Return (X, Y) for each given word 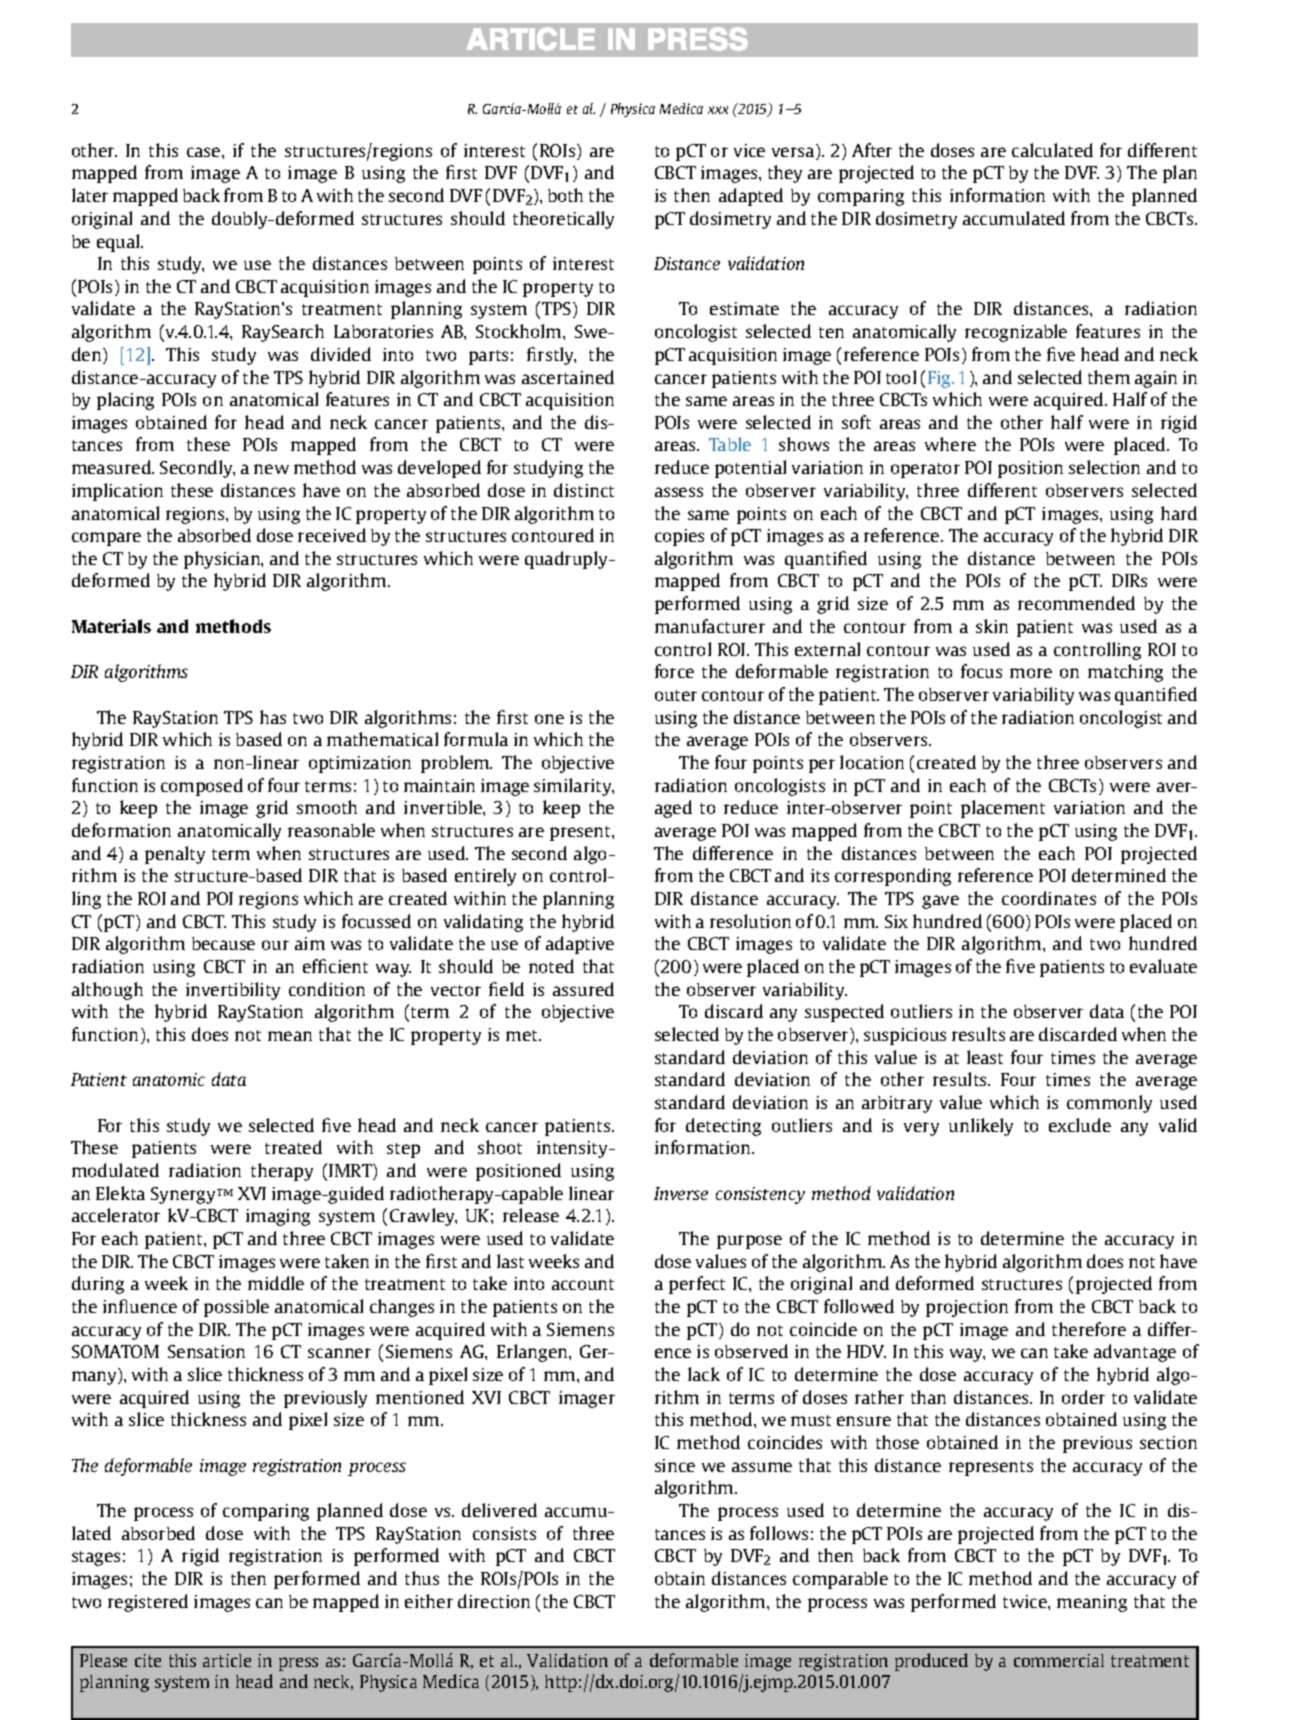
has (273, 717)
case (205, 152)
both (565, 195)
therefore (1089, 1329)
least (985, 1057)
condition (327, 989)
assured (583, 989)
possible (236, 1308)
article (227, 1660)
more (1031, 673)
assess (679, 492)
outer (676, 695)
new (271, 469)
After (872, 150)
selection (1104, 467)
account (583, 1284)
